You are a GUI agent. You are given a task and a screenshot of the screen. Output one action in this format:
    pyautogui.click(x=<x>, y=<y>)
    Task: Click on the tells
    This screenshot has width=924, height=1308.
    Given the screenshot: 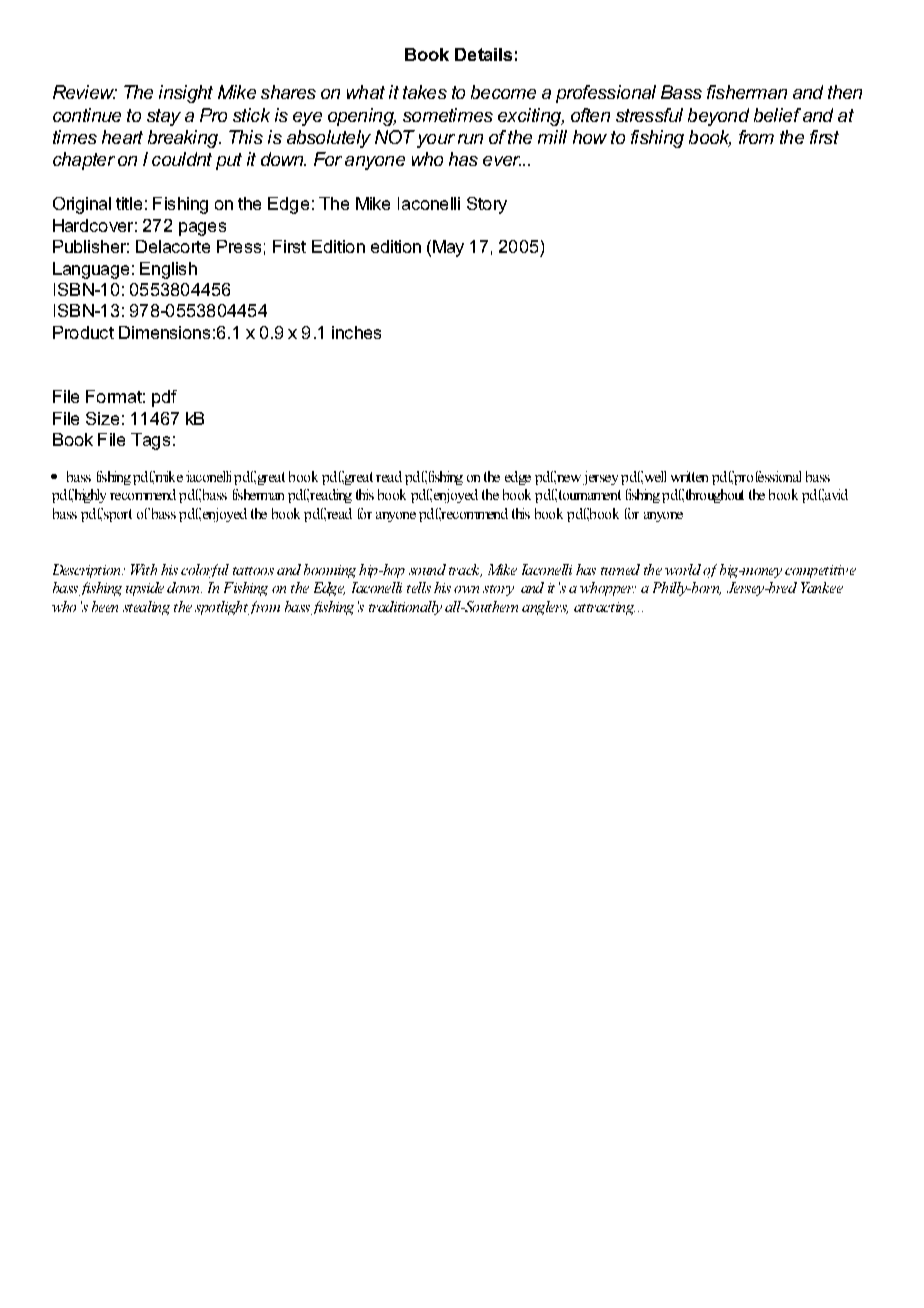 What is the action you would take?
    pyautogui.click(x=419, y=587)
